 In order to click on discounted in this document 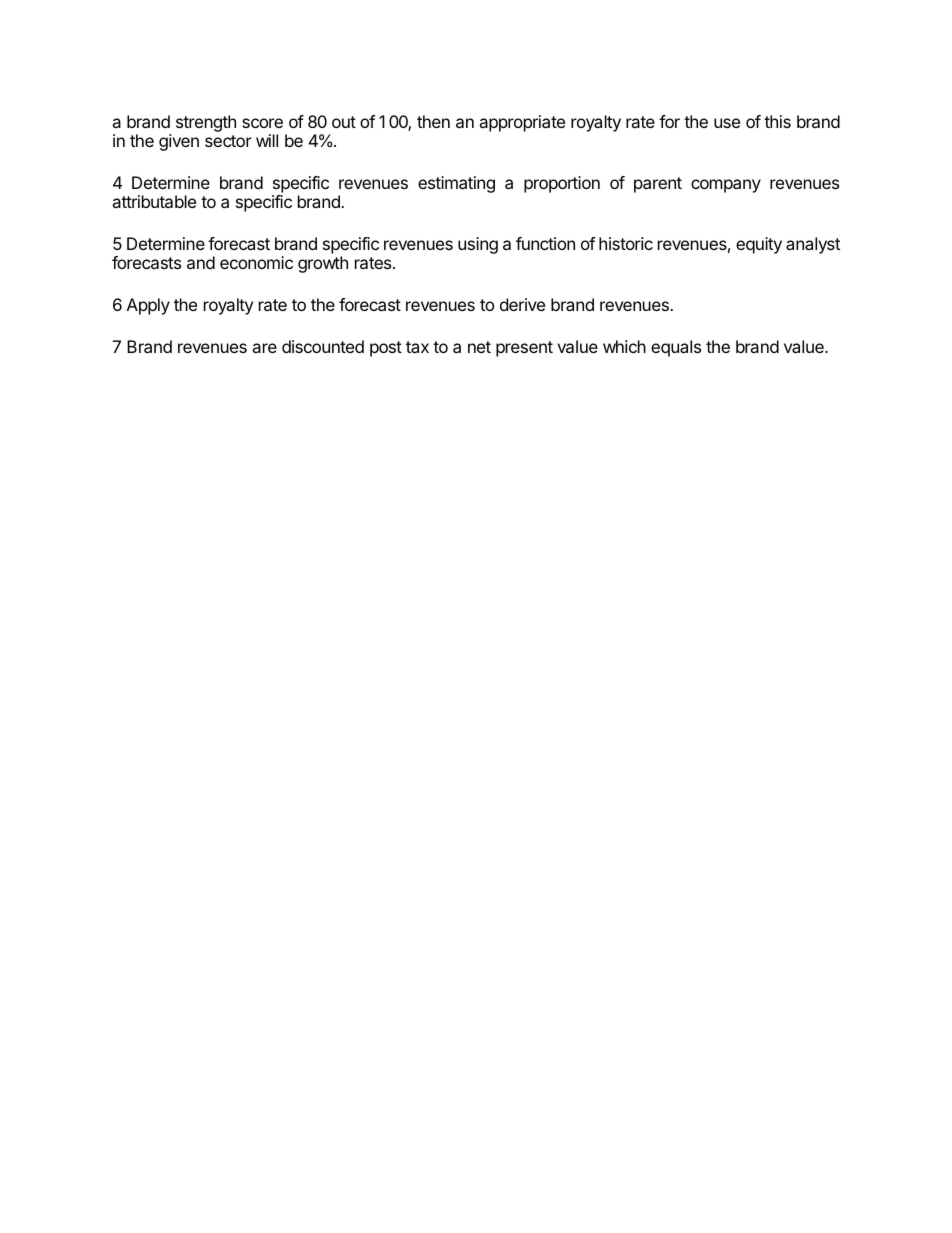, I will do `click(323, 346)`.
